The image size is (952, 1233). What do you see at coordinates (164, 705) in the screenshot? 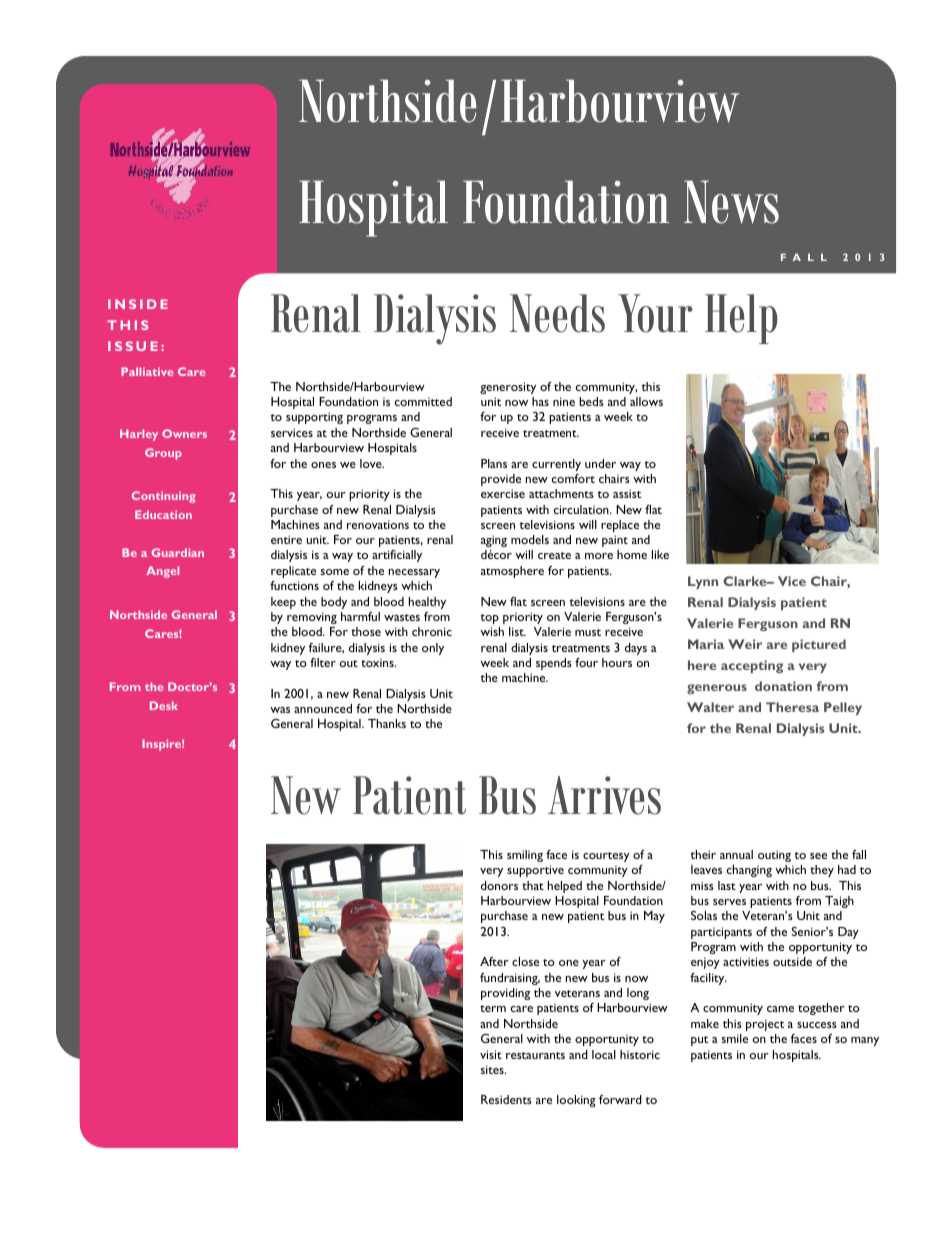
I see `Desk` at bounding box center [164, 705].
